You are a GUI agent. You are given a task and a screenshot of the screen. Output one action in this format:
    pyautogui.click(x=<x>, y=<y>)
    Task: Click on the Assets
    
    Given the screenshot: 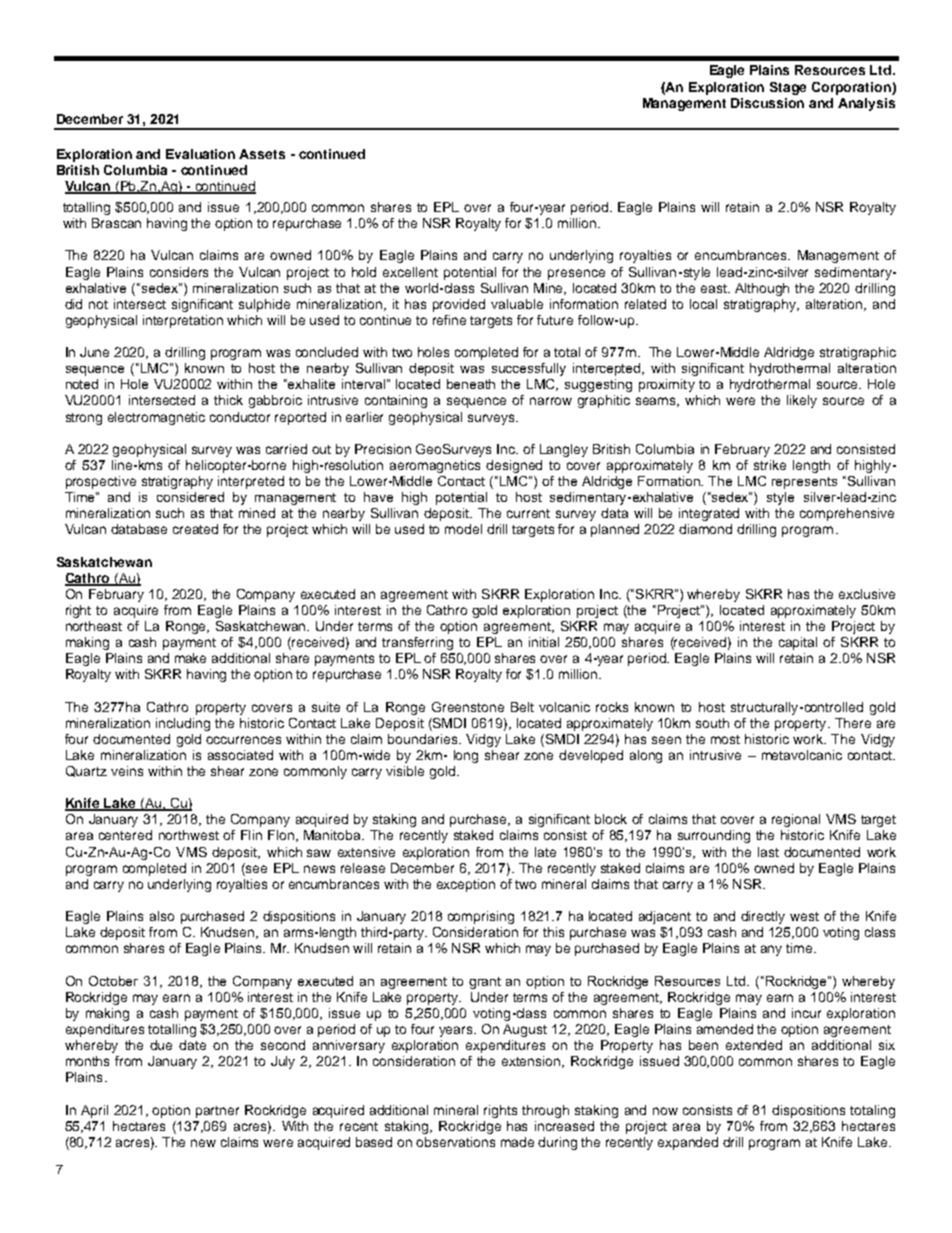 What is the action you would take?
    pyautogui.click(x=262, y=154)
